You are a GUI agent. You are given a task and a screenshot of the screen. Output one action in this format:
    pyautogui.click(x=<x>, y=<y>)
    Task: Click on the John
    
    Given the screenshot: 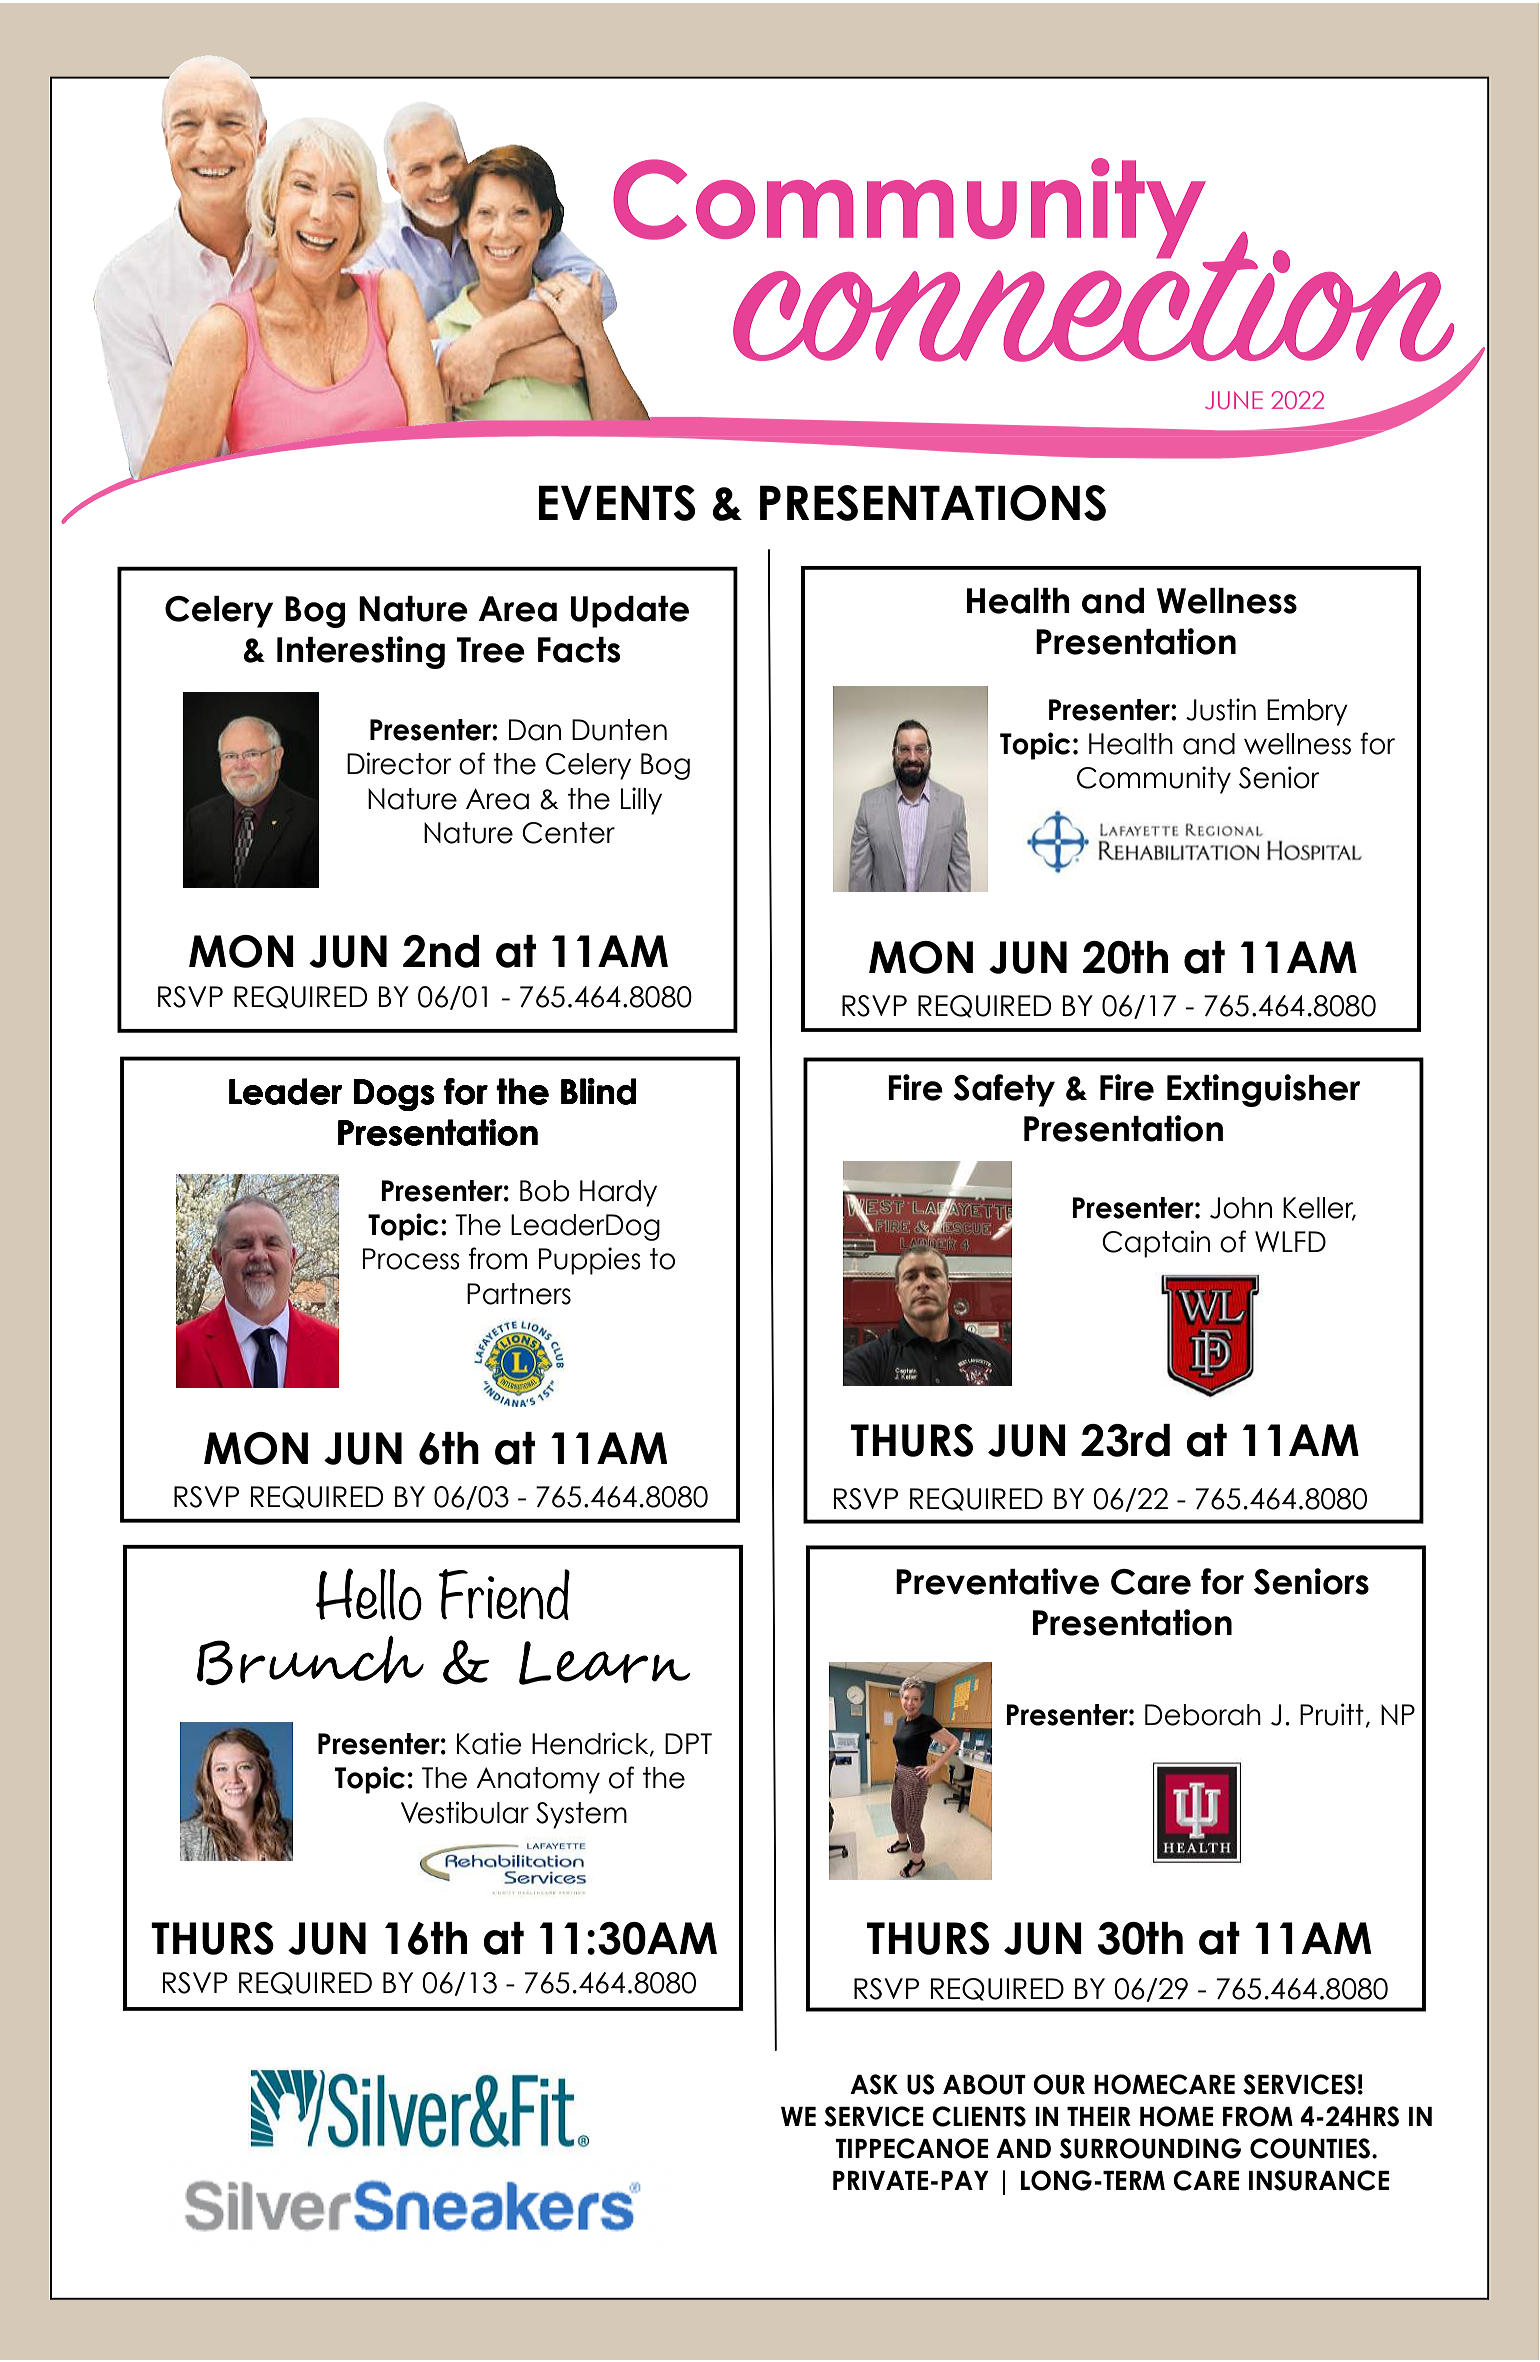 What is the action you would take?
    pyautogui.click(x=1241, y=1208)
